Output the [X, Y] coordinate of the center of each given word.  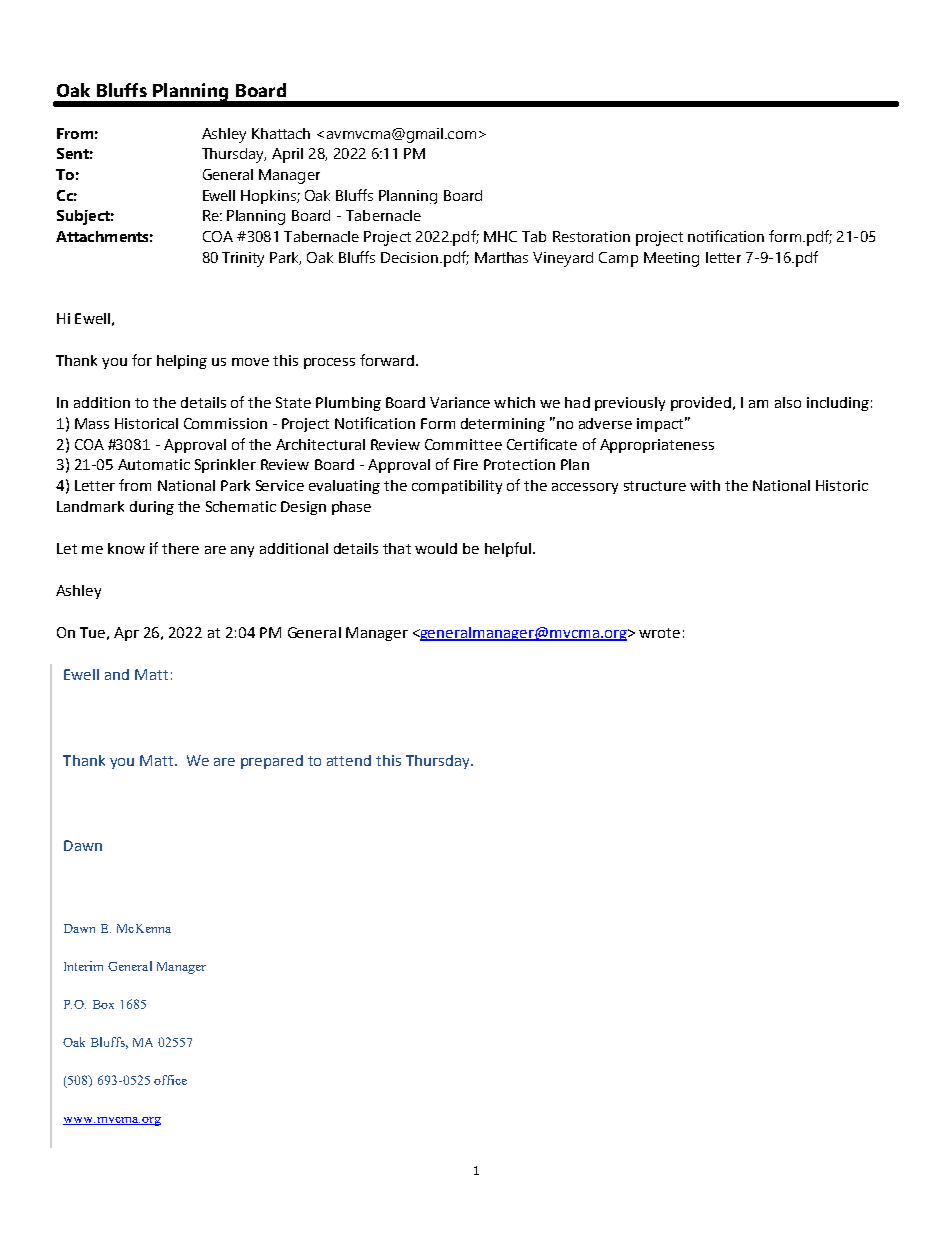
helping [182, 362]
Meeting [671, 259]
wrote [659, 633]
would [436, 548]
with [705, 485]
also [788, 402]
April [287, 155]
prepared [272, 762]
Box [103, 1004]
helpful [508, 549]
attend [349, 760]
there [180, 548]
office [170, 1080]
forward [387, 360]
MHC [500, 236]
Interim [83, 966]
